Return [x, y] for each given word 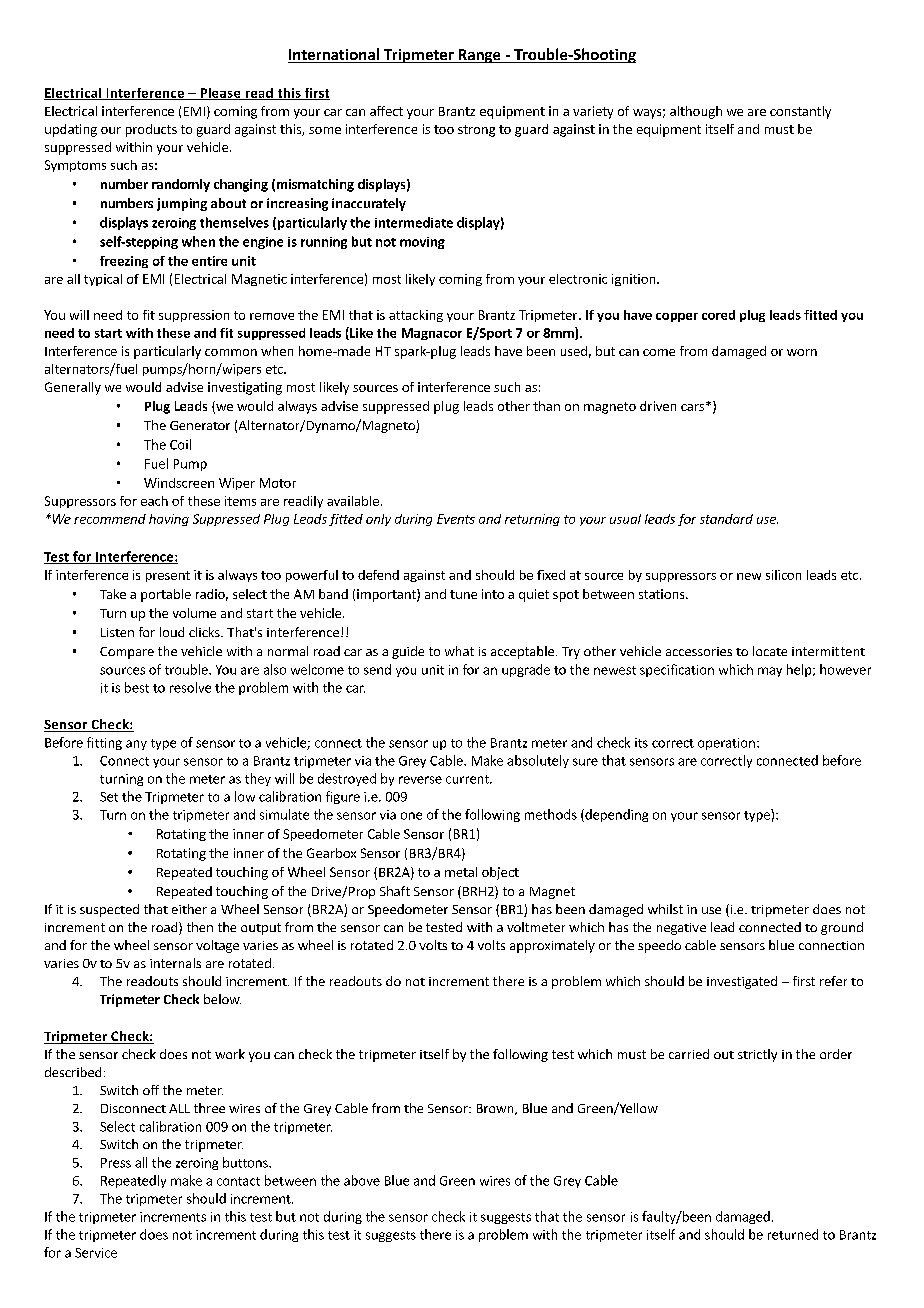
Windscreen [179, 483]
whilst [665, 909]
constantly [800, 112]
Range [479, 56]
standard [726, 519]
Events [456, 519]
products [151, 130]
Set [109, 797]
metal [461, 872]
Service [96, 1253]
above [362, 1180]
